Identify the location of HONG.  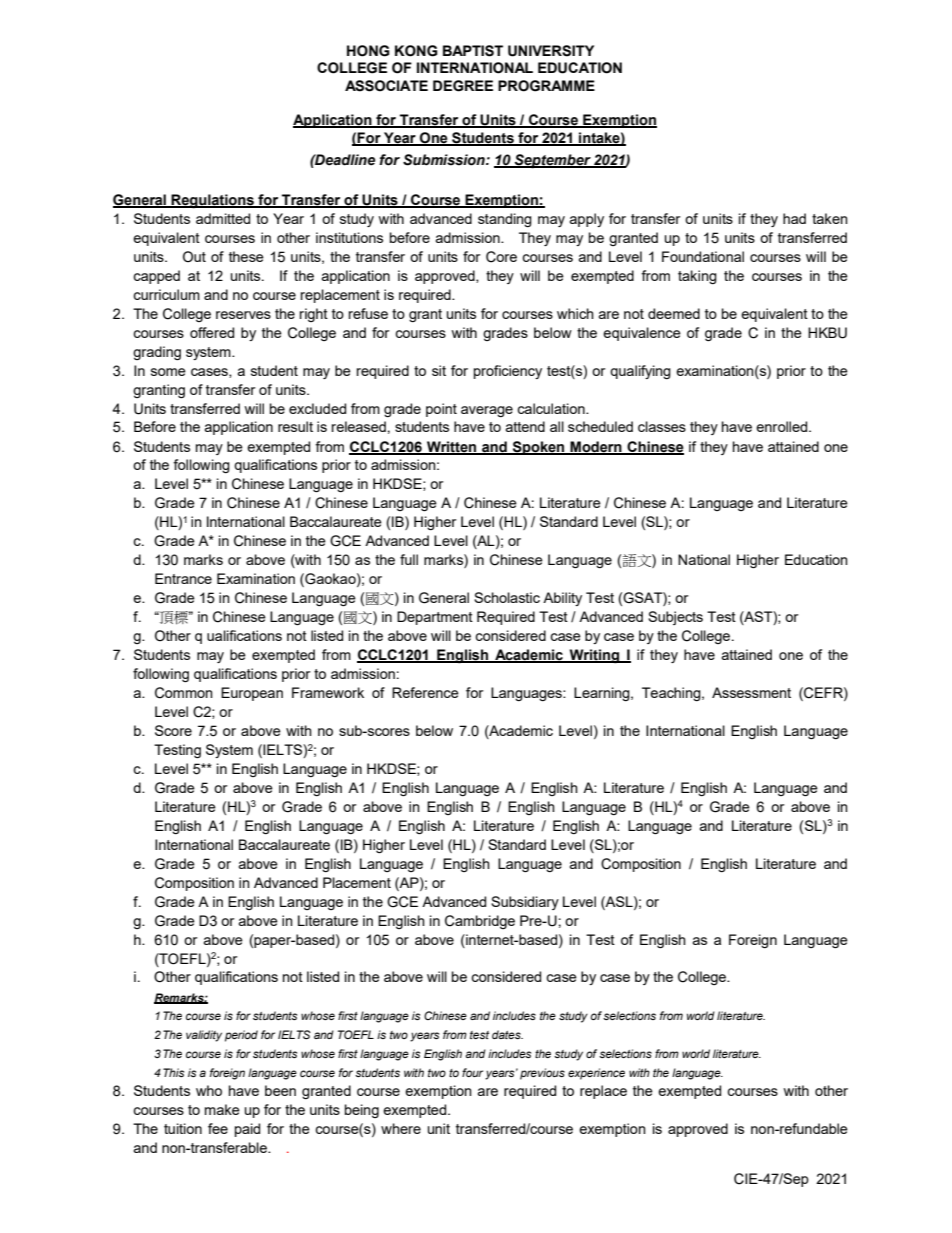
(368, 51).
